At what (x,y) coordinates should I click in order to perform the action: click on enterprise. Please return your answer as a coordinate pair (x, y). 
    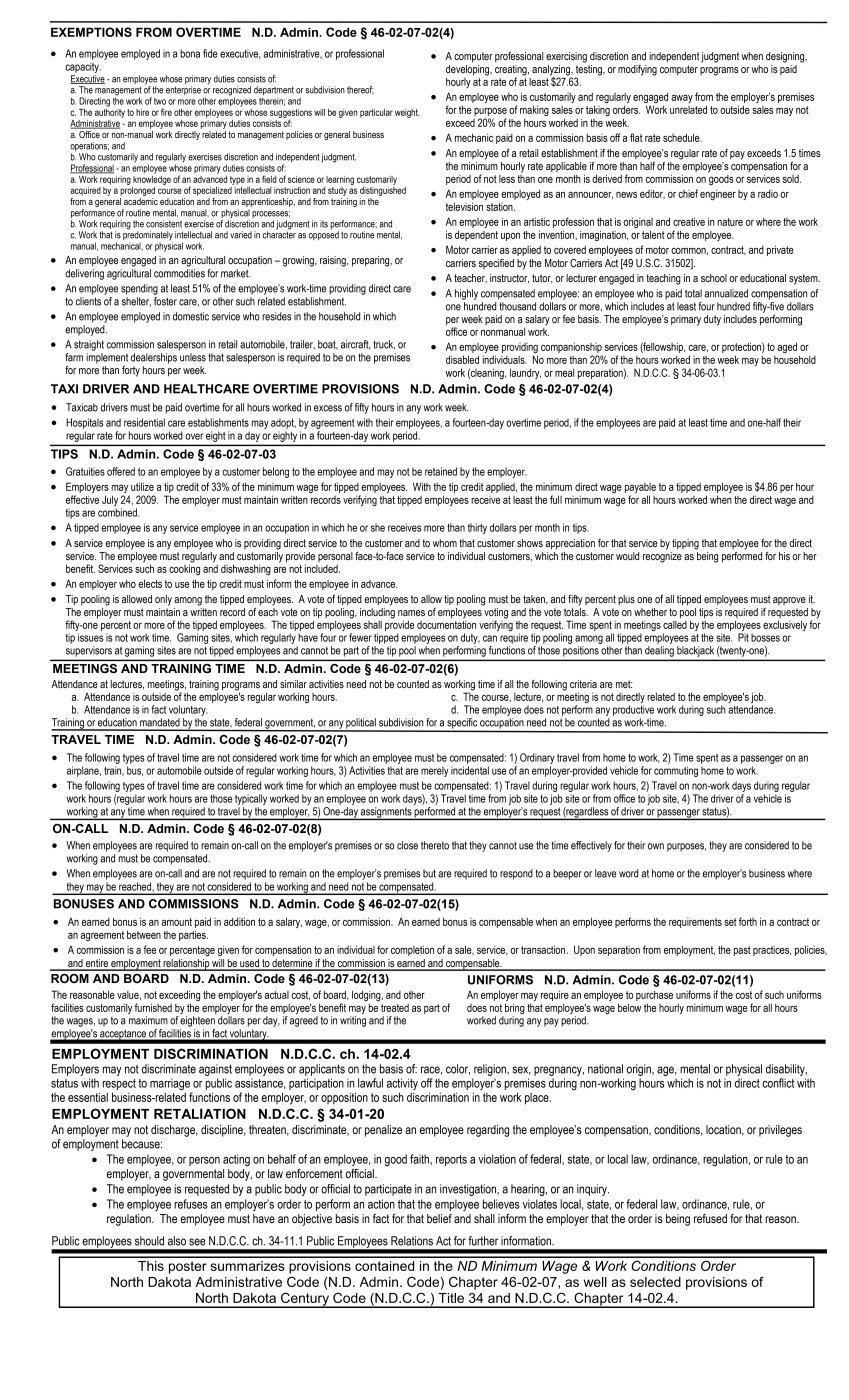
    Looking at the image, I should click on (183, 90).
